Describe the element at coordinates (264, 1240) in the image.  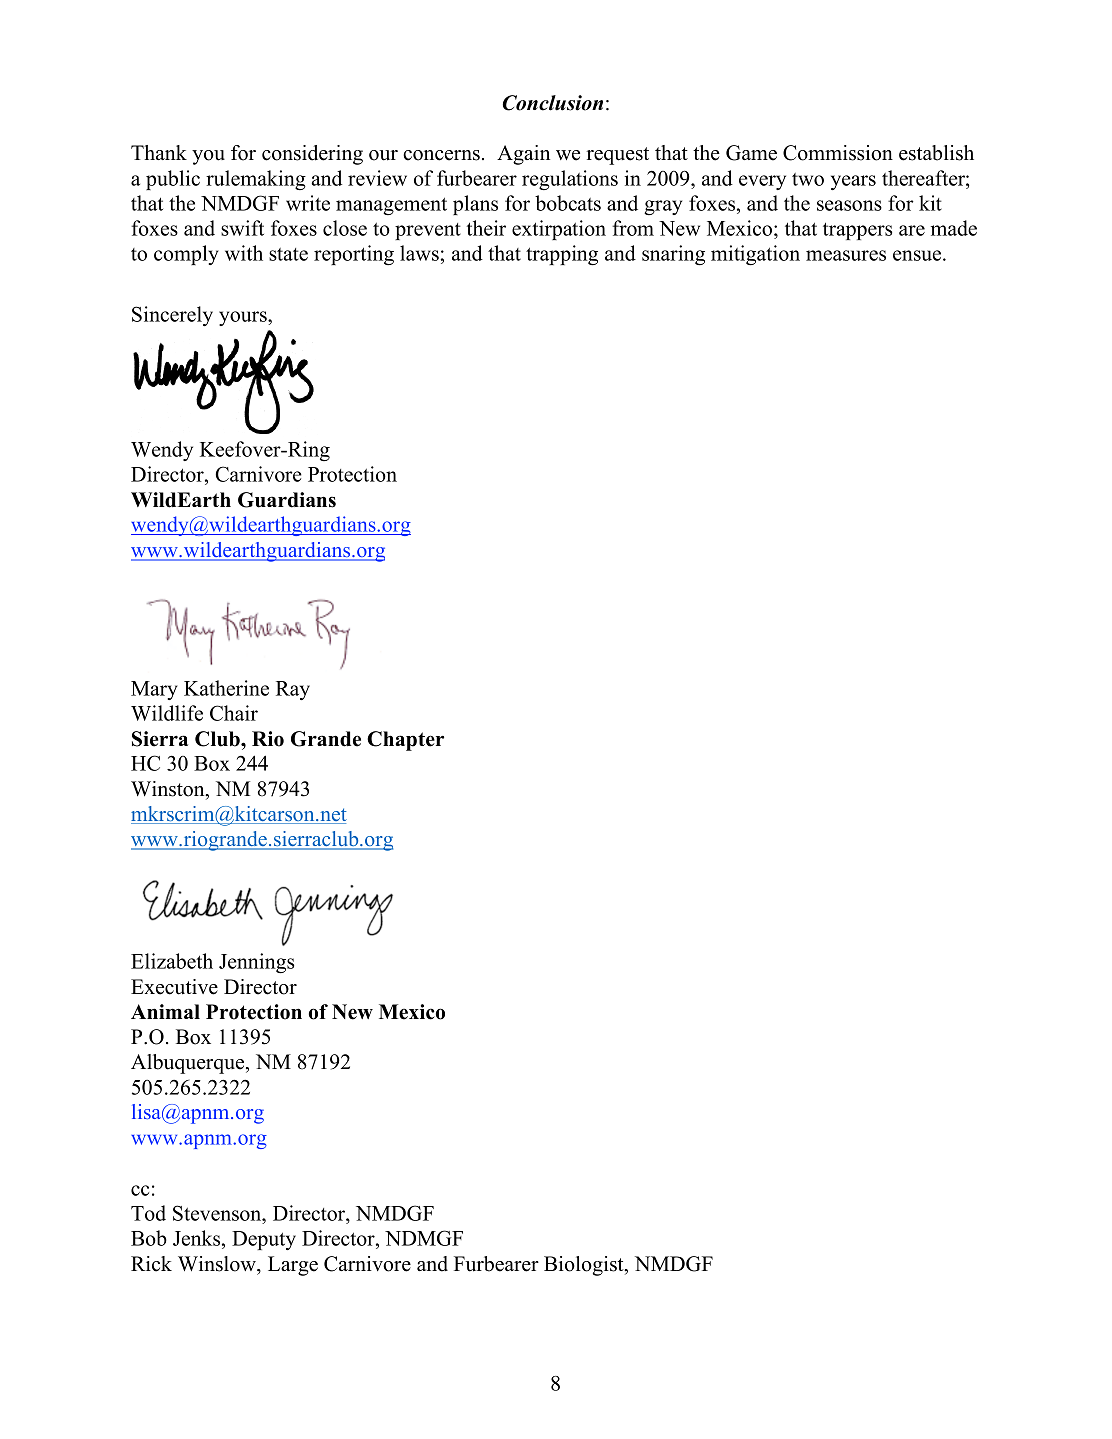
I see `Deputy` at that location.
